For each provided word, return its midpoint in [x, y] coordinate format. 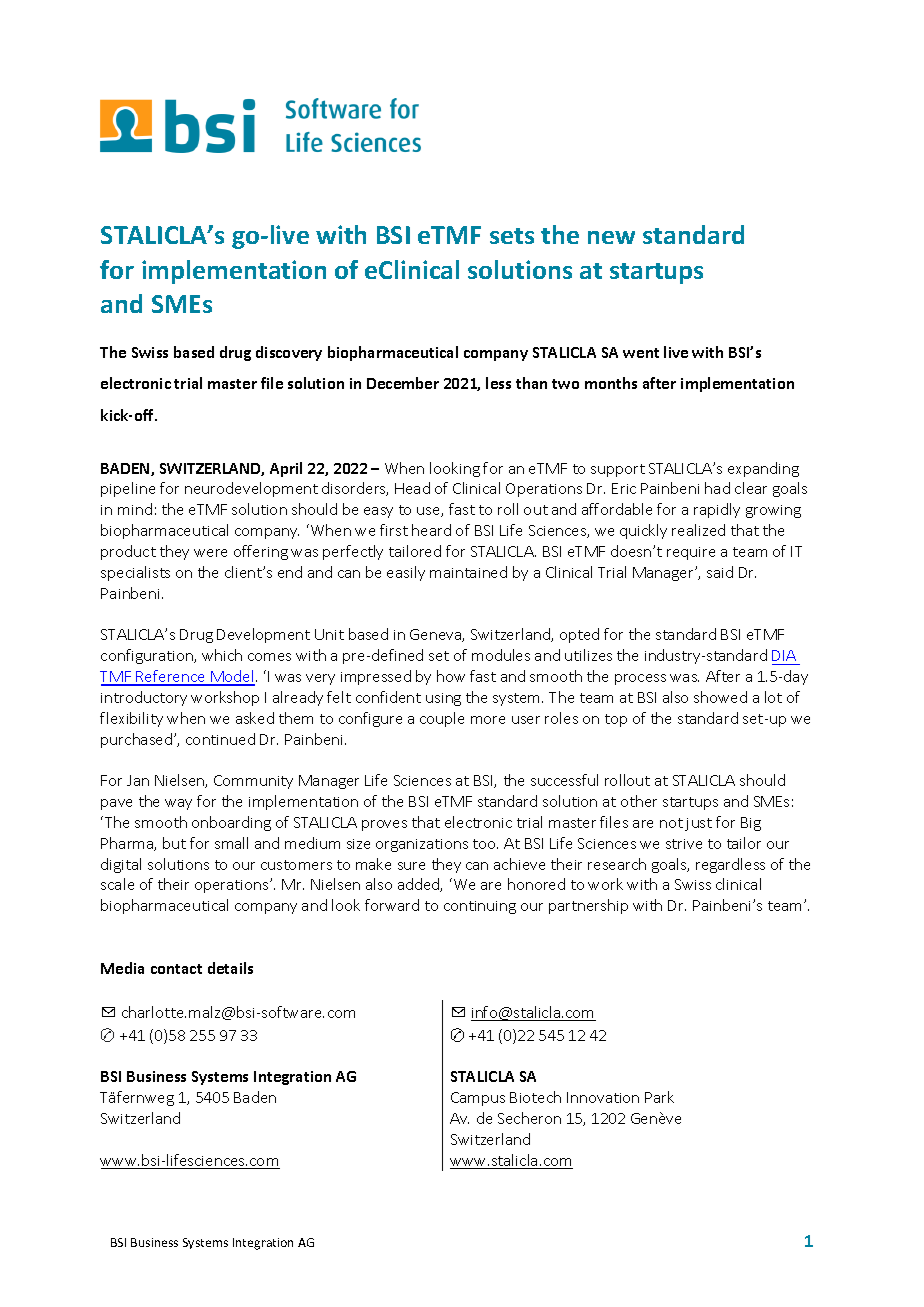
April [286, 469]
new [611, 237]
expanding [763, 469]
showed [720, 697]
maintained [468, 572]
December [403, 383]
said [720, 572]
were [210, 553]
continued [220, 739]
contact [176, 969]
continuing [480, 907]
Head [412, 488]
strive [684, 844]
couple [442, 719]
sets [512, 236]
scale [117, 884]
